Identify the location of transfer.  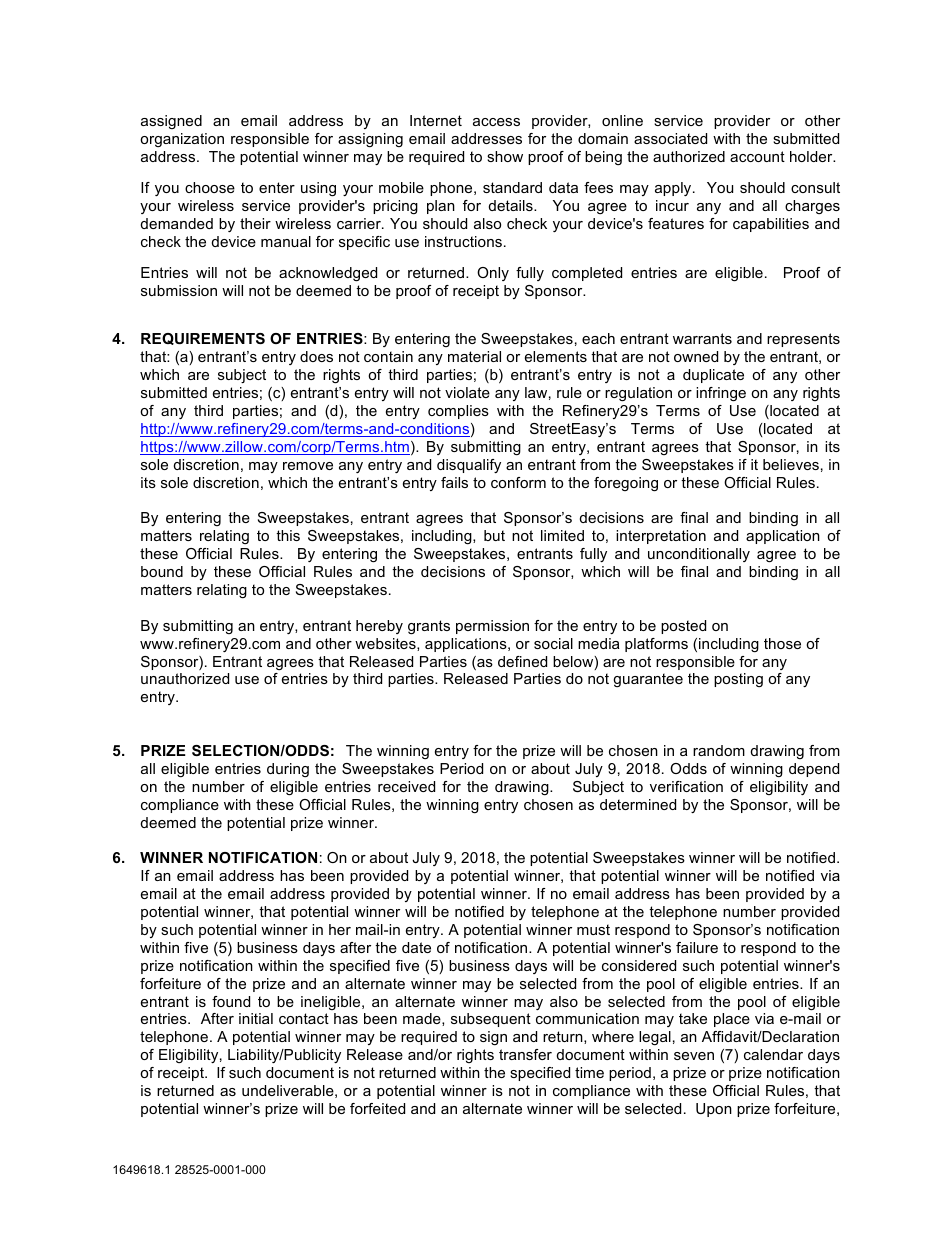
(525, 1054).
